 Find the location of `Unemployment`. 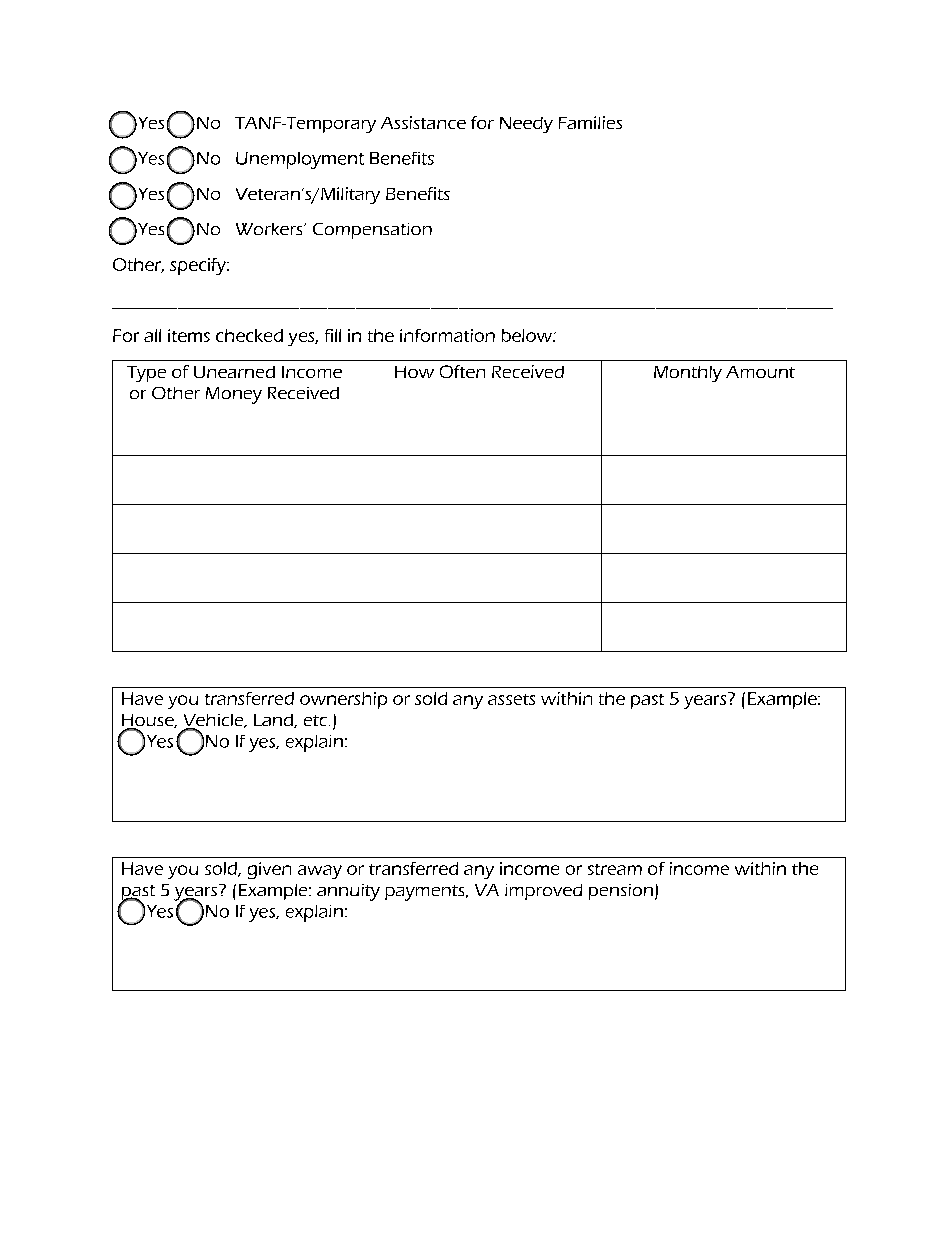

Unemployment is located at coordinates (300, 160).
